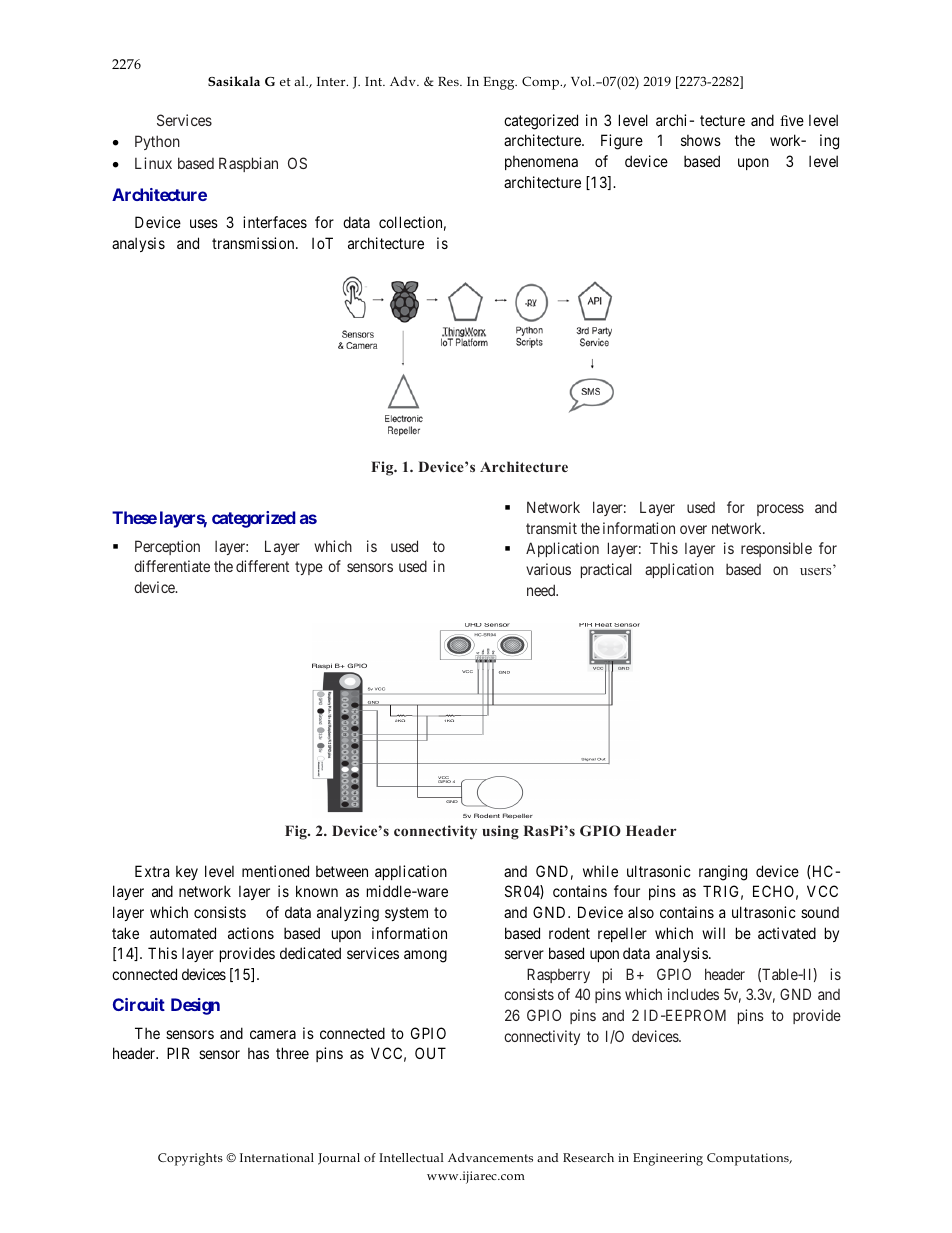 This image has height=1233, width=952. Describe the element at coordinates (152, 871) in the image. I see `Extra` at that location.
